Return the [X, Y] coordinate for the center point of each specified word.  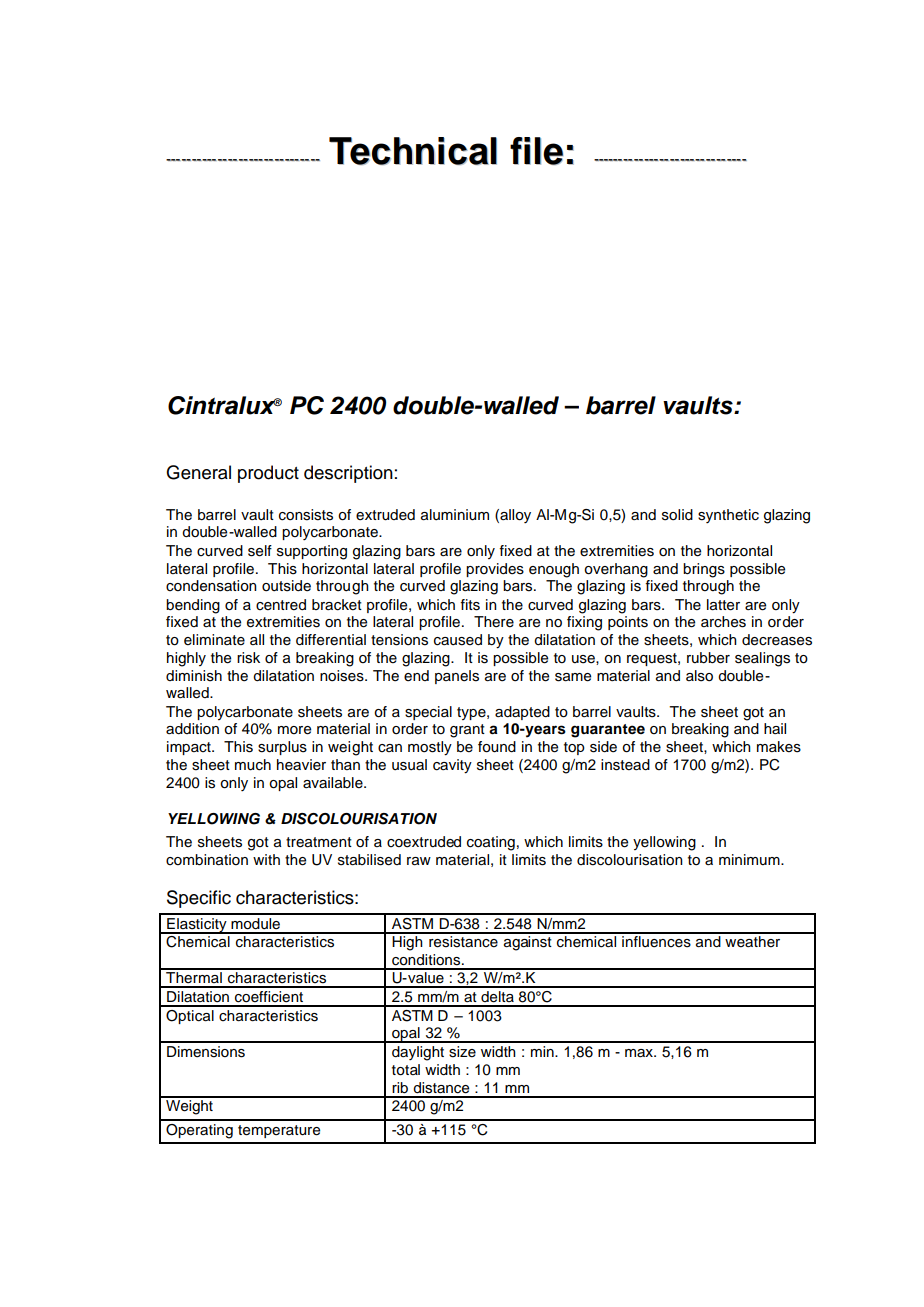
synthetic [728, 516]
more [294, 730]
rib [400, 1088]
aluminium [455, 515]
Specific [199, 899]
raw [419, 861]
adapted [522, 713]
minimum [750, 859]
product [268, 474]
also [699, 676]
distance [441, 1088]
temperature [279, 1131]
